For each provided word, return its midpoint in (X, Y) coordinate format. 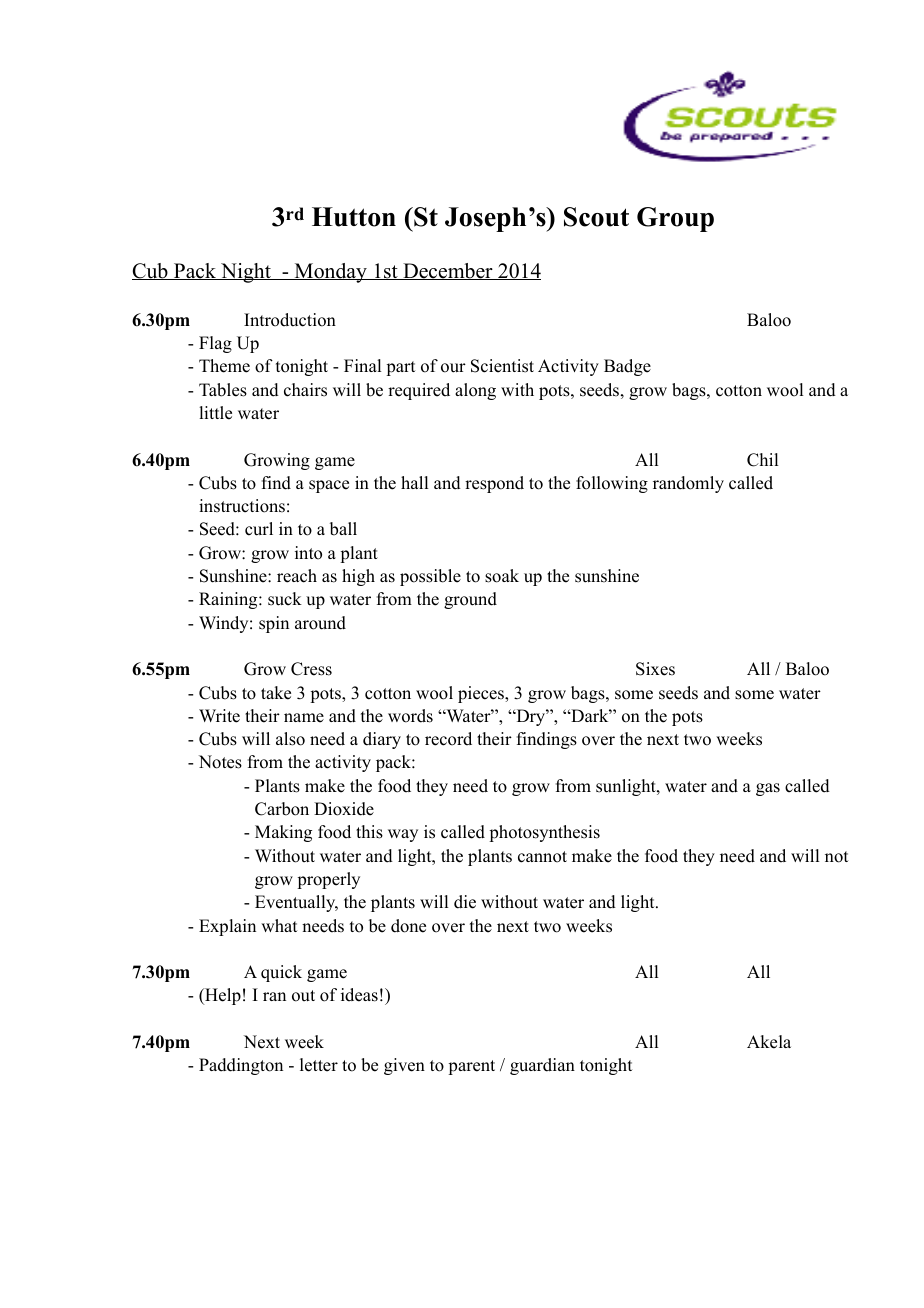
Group (675, 219)
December (448, 271)
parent (471, 1067)
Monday (330, 273)
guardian (542, 1066)
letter (319, 1065)
